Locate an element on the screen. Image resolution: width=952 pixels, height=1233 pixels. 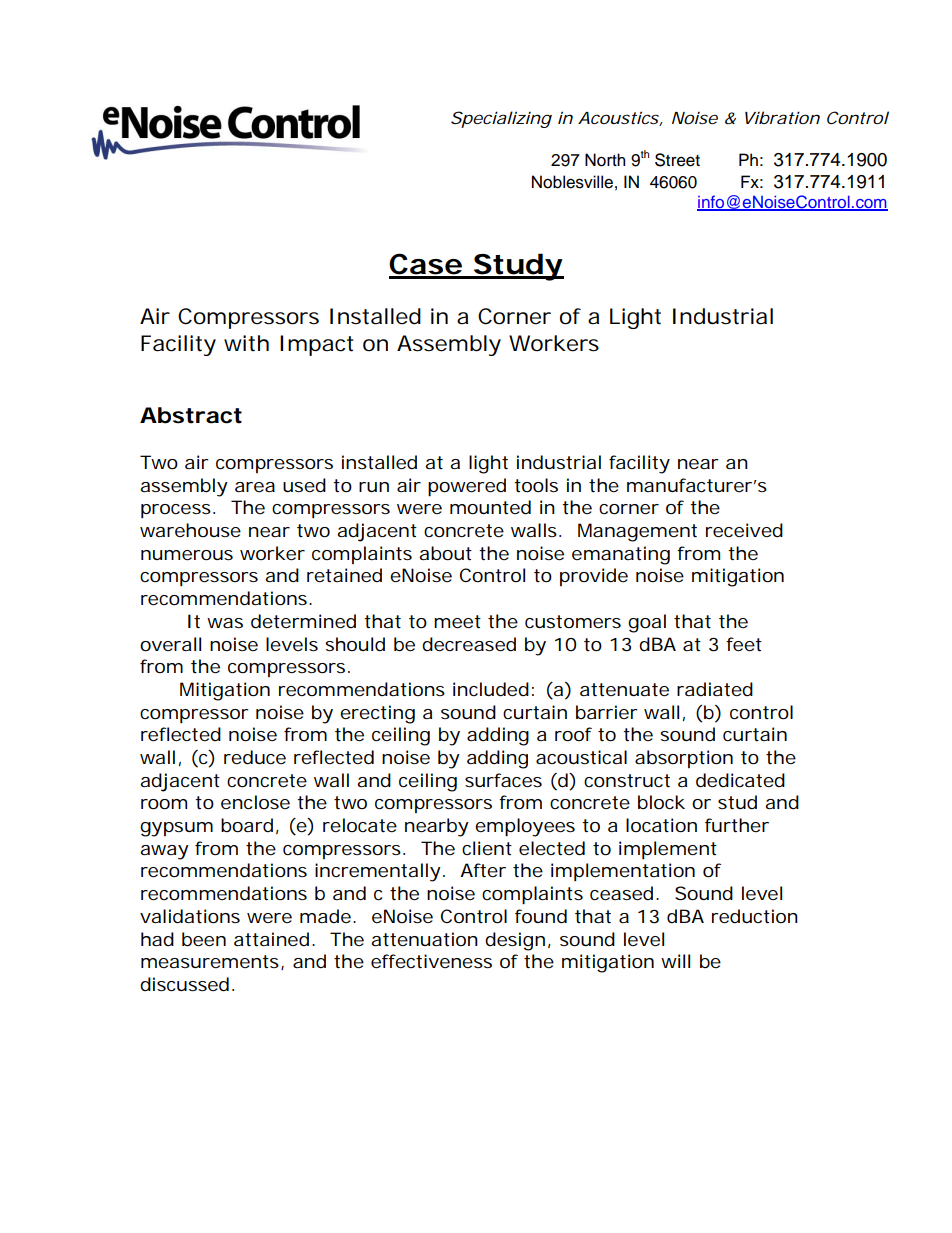
Specializing is located at coordinates (501, 119).
